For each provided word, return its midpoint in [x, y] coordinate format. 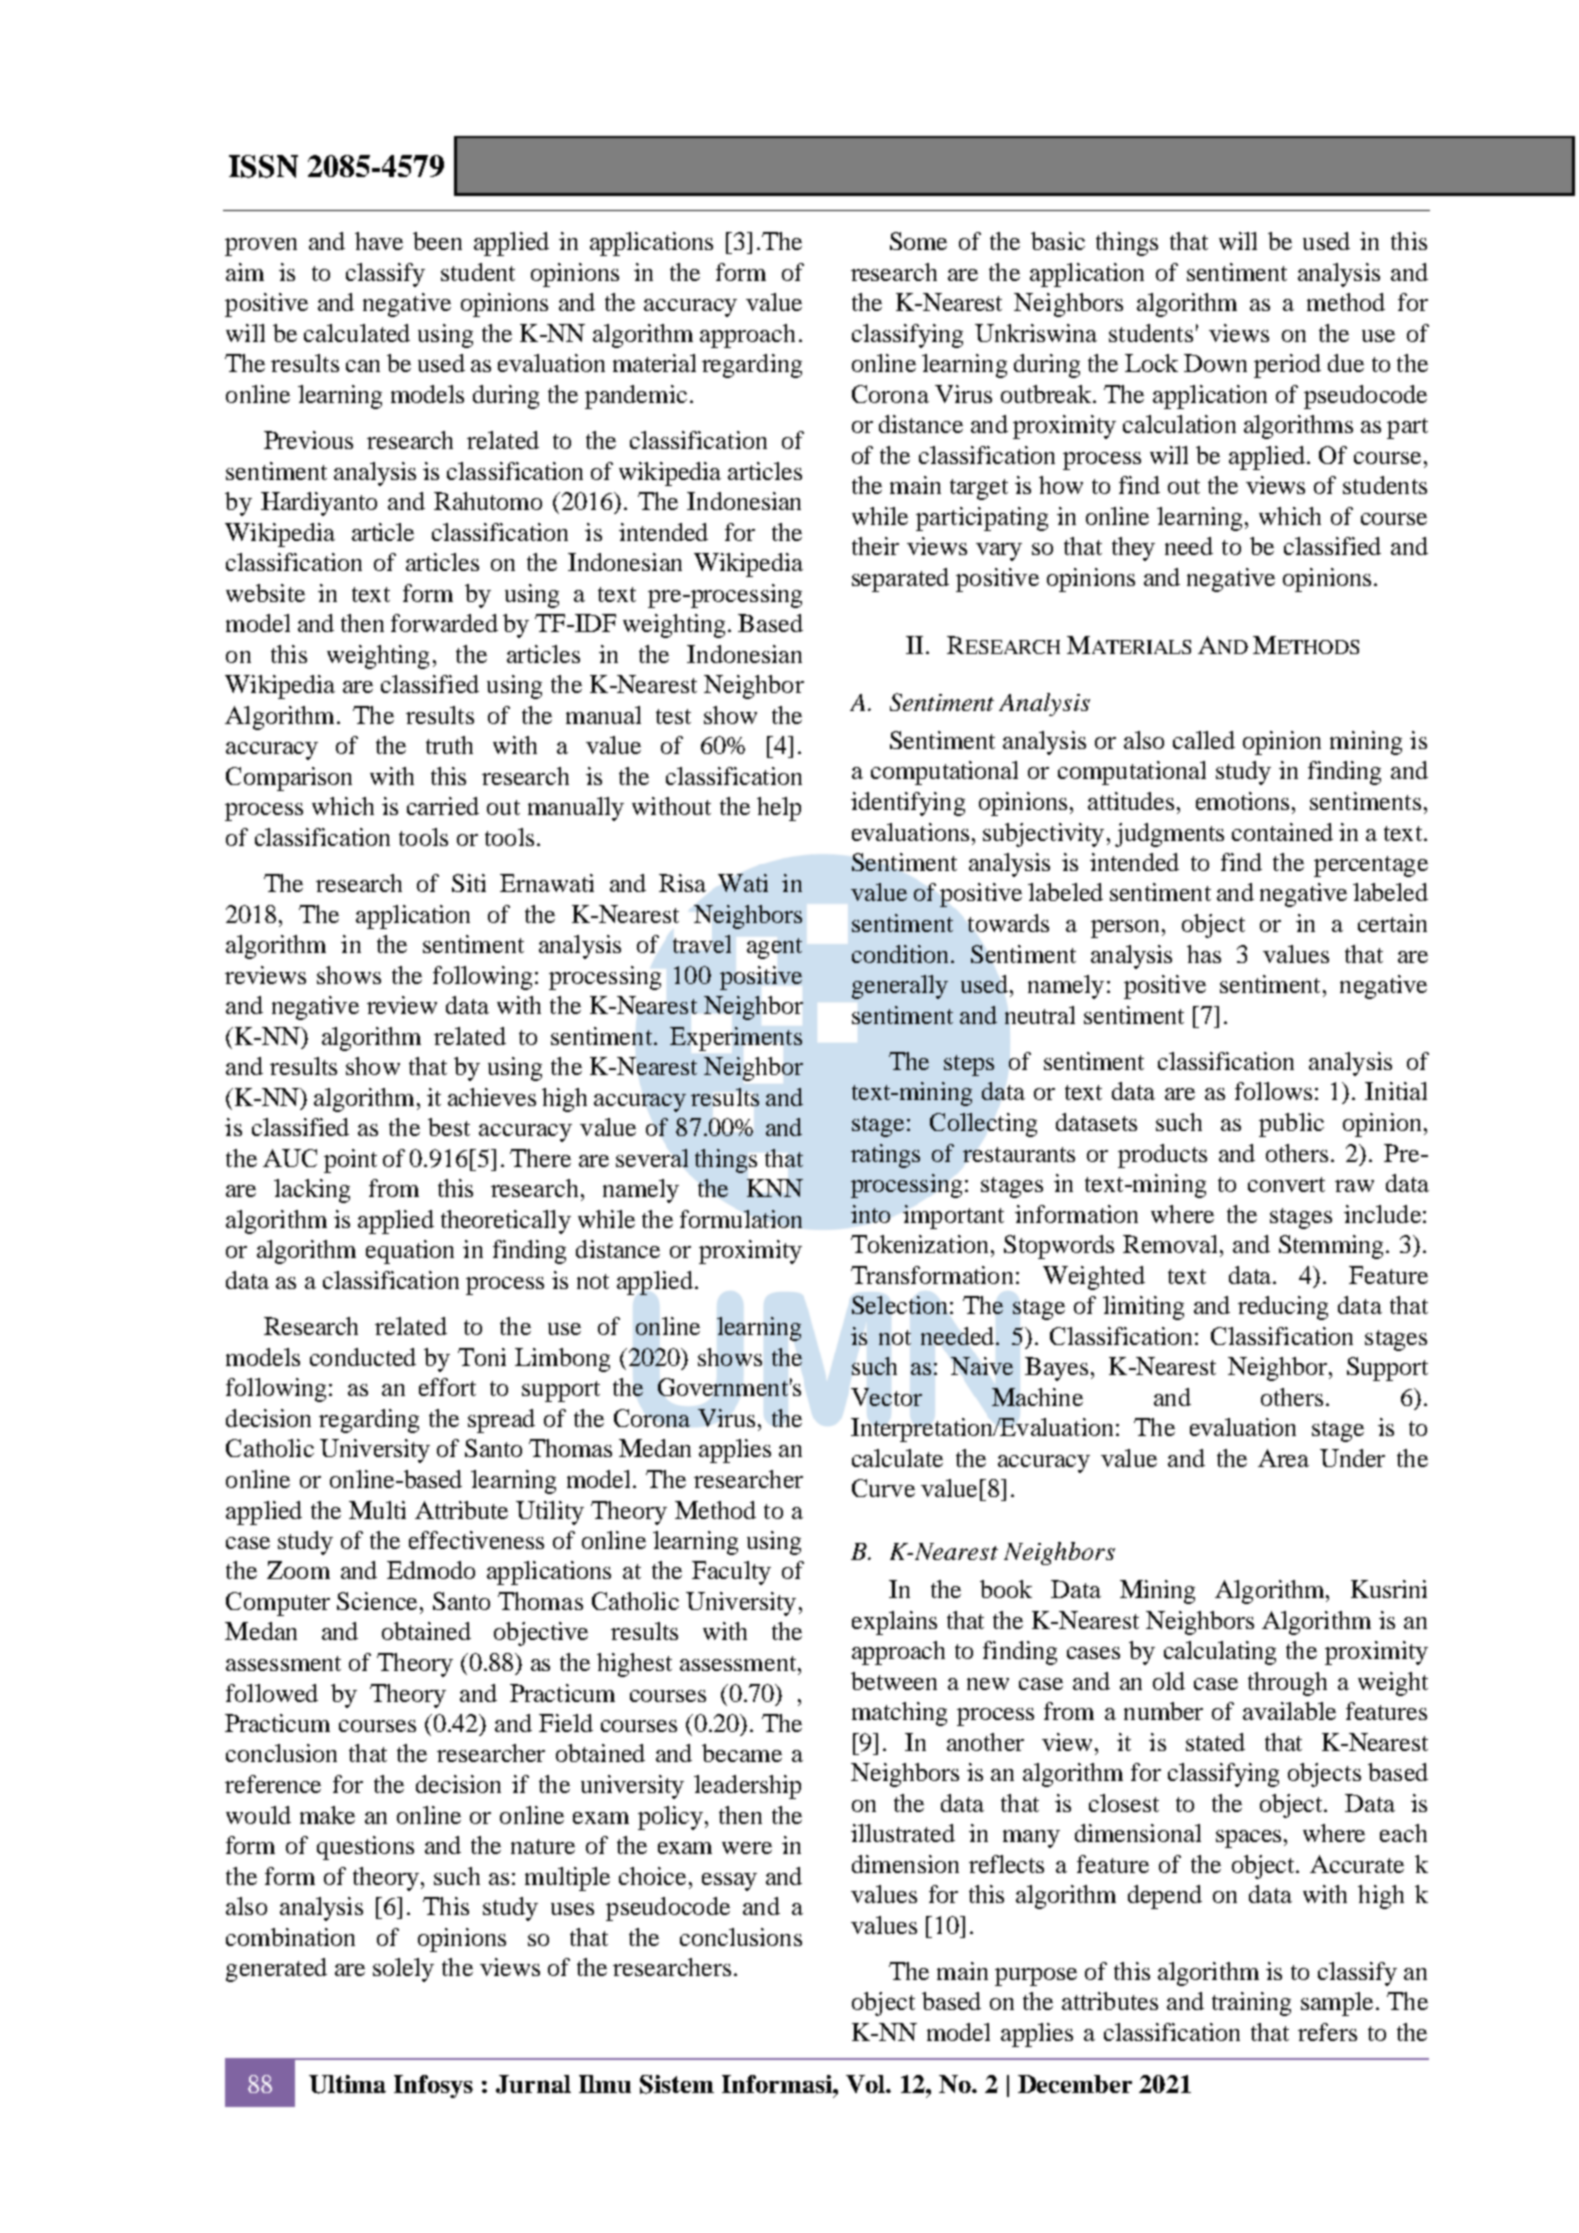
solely [403, 1970]
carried [443, 806]
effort [447, 1387]
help [779, 809]
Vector [886, 1397]
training [1251, 2004]
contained [1282, 832]
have [379, 241]
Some [918, 241]
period [1287, 366]
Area [1283, 1458]
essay [729, 1882]
